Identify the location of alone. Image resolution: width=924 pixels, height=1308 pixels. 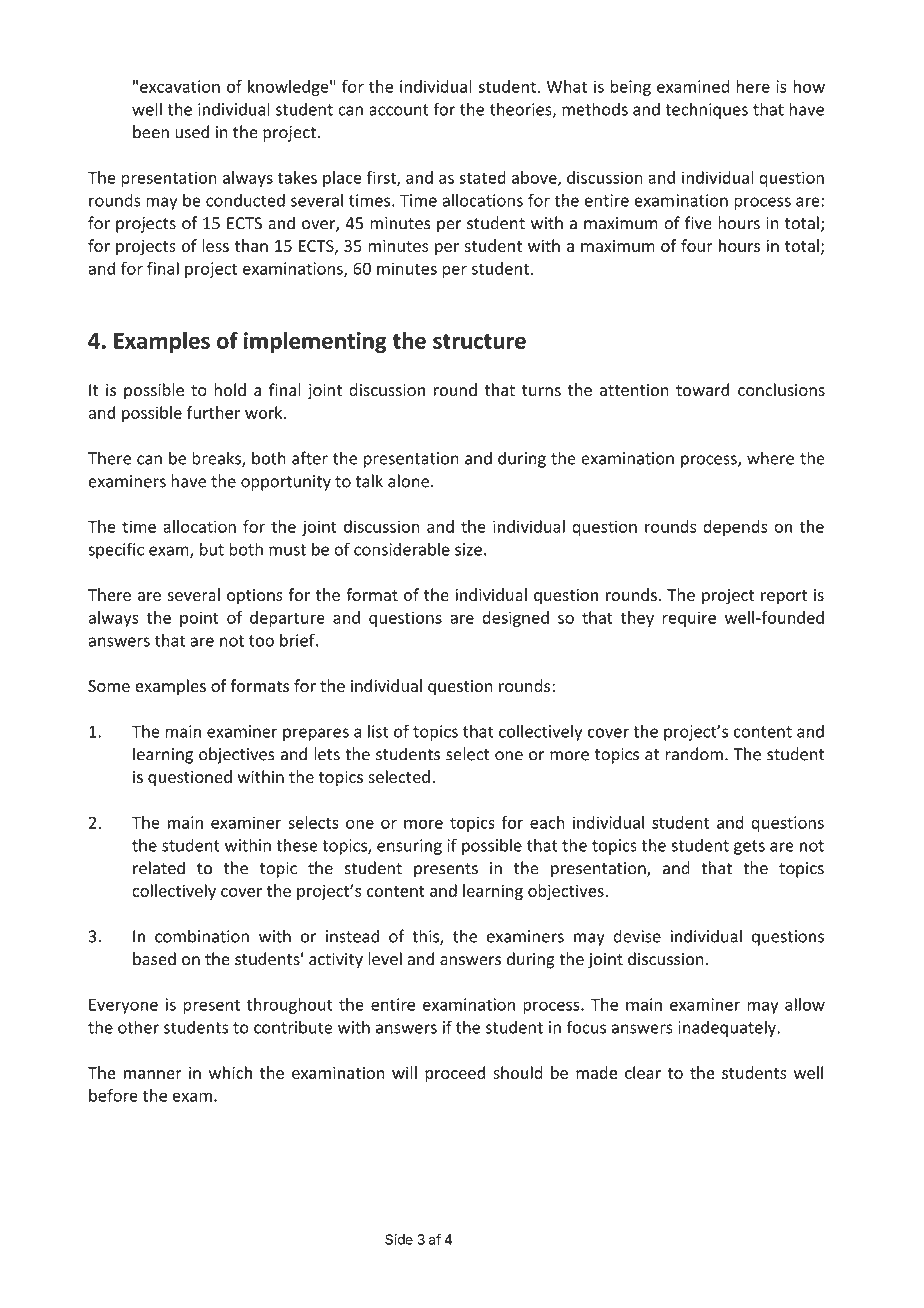
(408, 481).
